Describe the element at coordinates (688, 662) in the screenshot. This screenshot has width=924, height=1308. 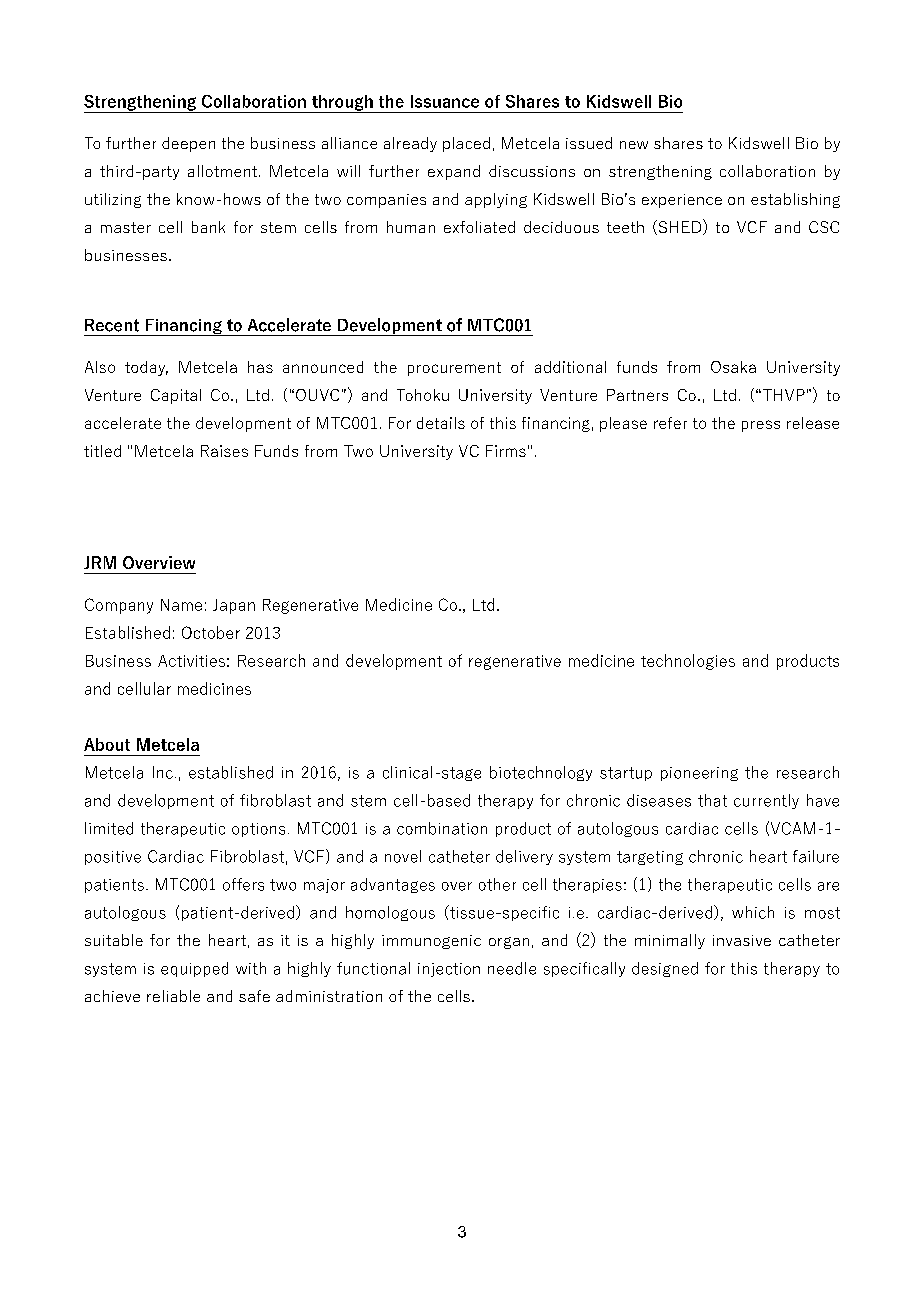
I see `technologies` at that location.
